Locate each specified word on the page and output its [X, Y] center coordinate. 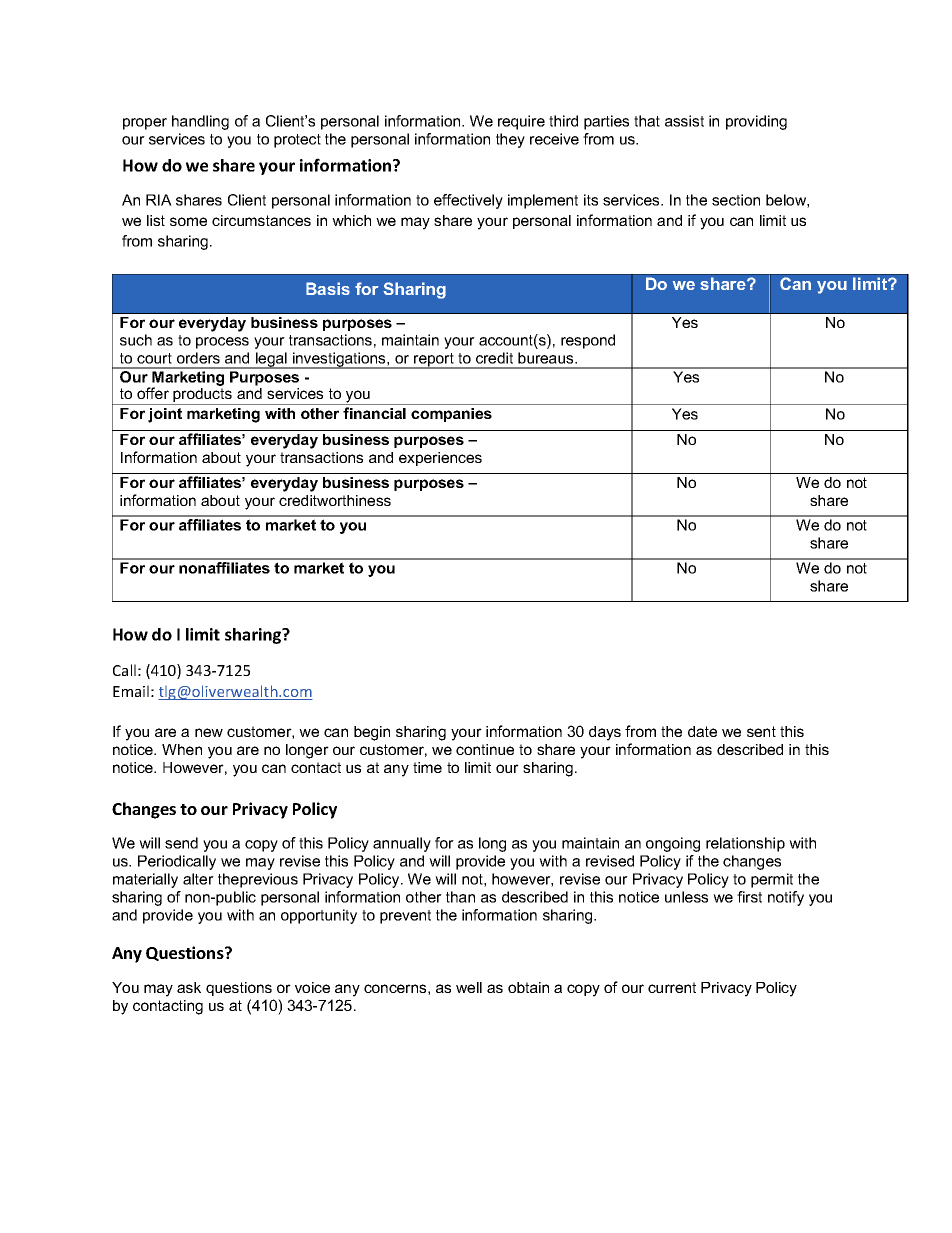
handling [200, 122]
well [469, 987]
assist [684, 121]
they [510, 140]
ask [189, 987]
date [702, 731]
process [222, 343]
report [434, 361]
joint [165, 415]
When [182, 749]
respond [588, 341]
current [672, 987]
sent [761, 731]
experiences [440, 459]
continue [485, 749]
